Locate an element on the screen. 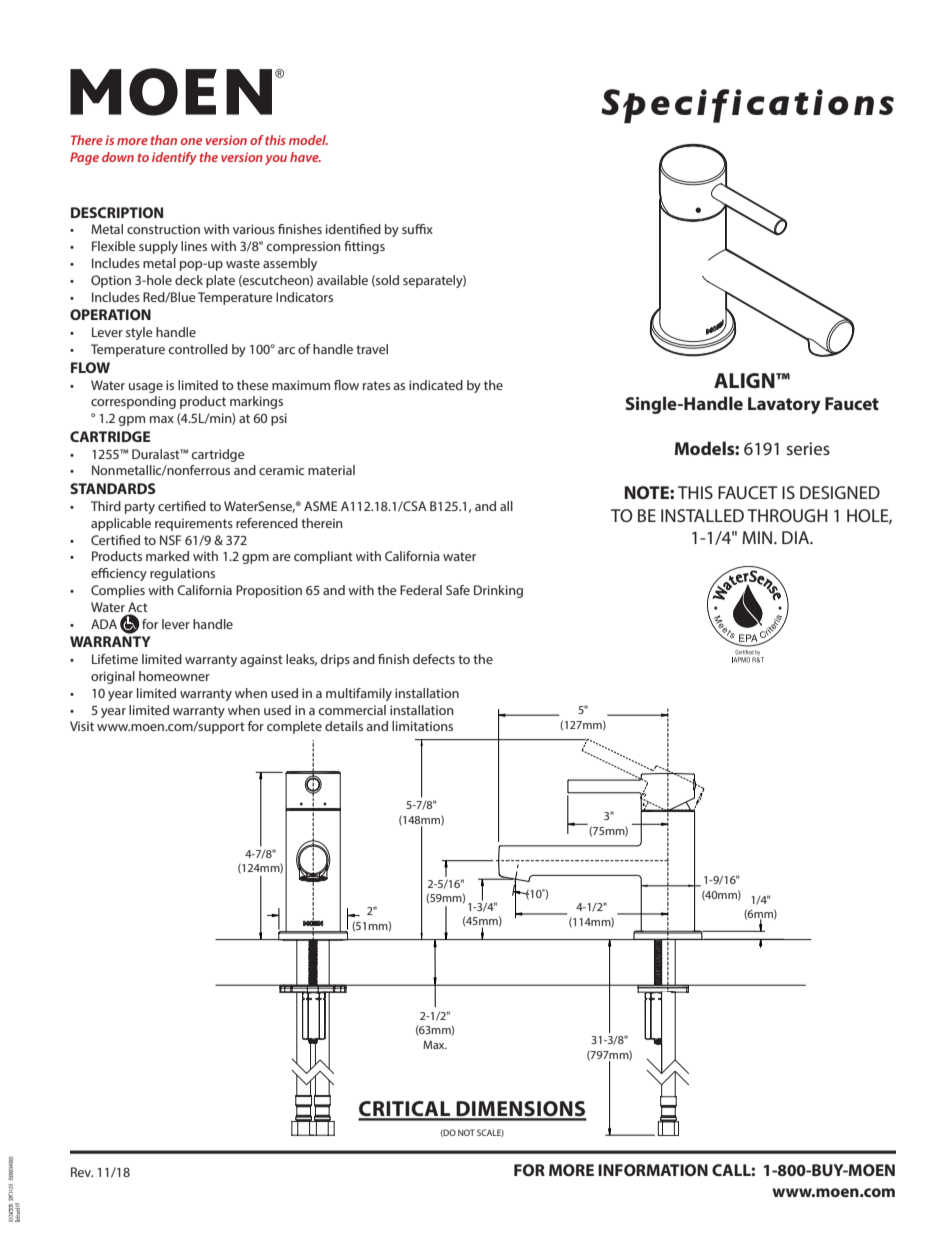 The width and height of the screenshot is (952, 1233). series is located at coordinates (808, 448).
